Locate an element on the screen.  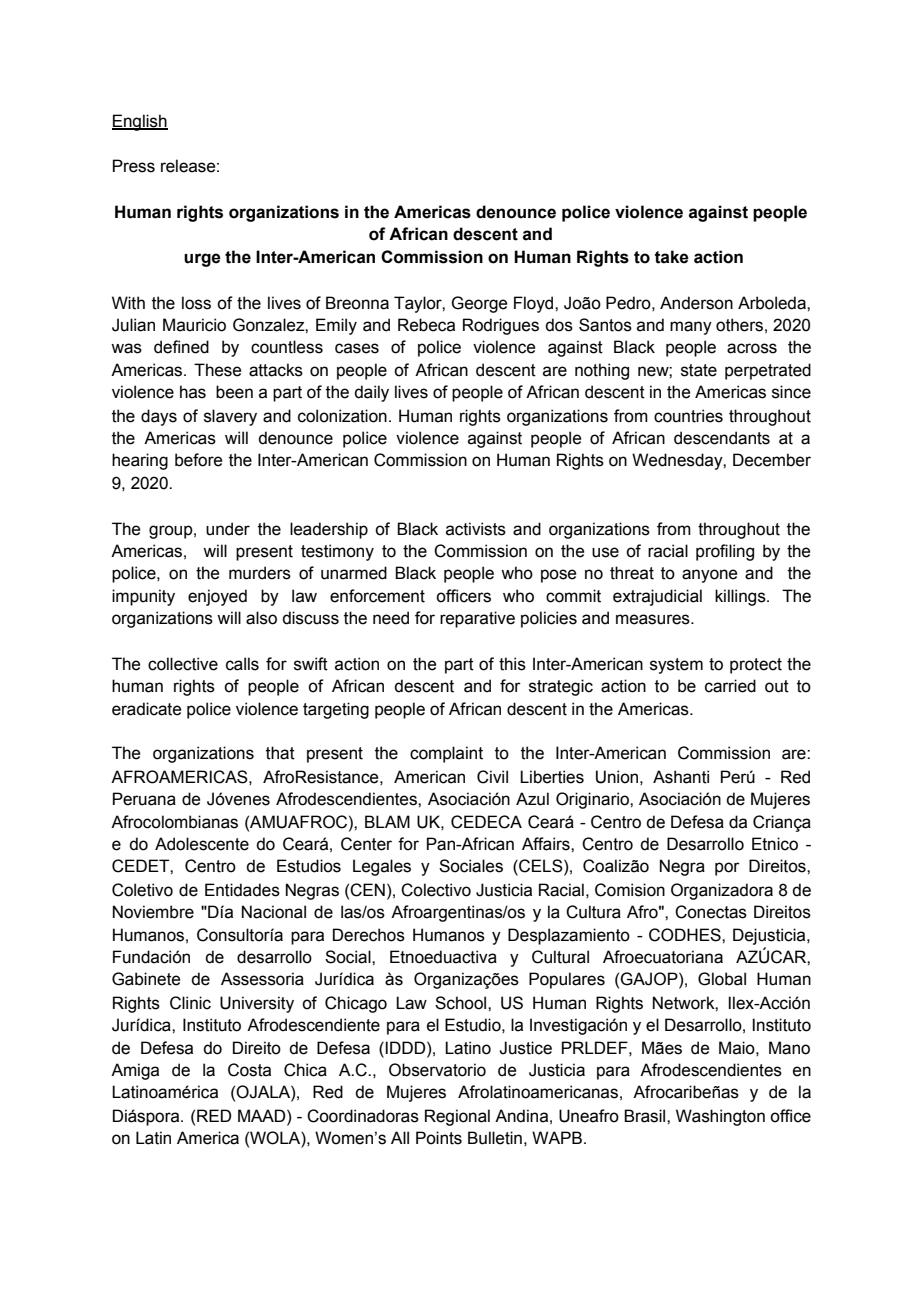
take is located at coordinates (671, 257).
